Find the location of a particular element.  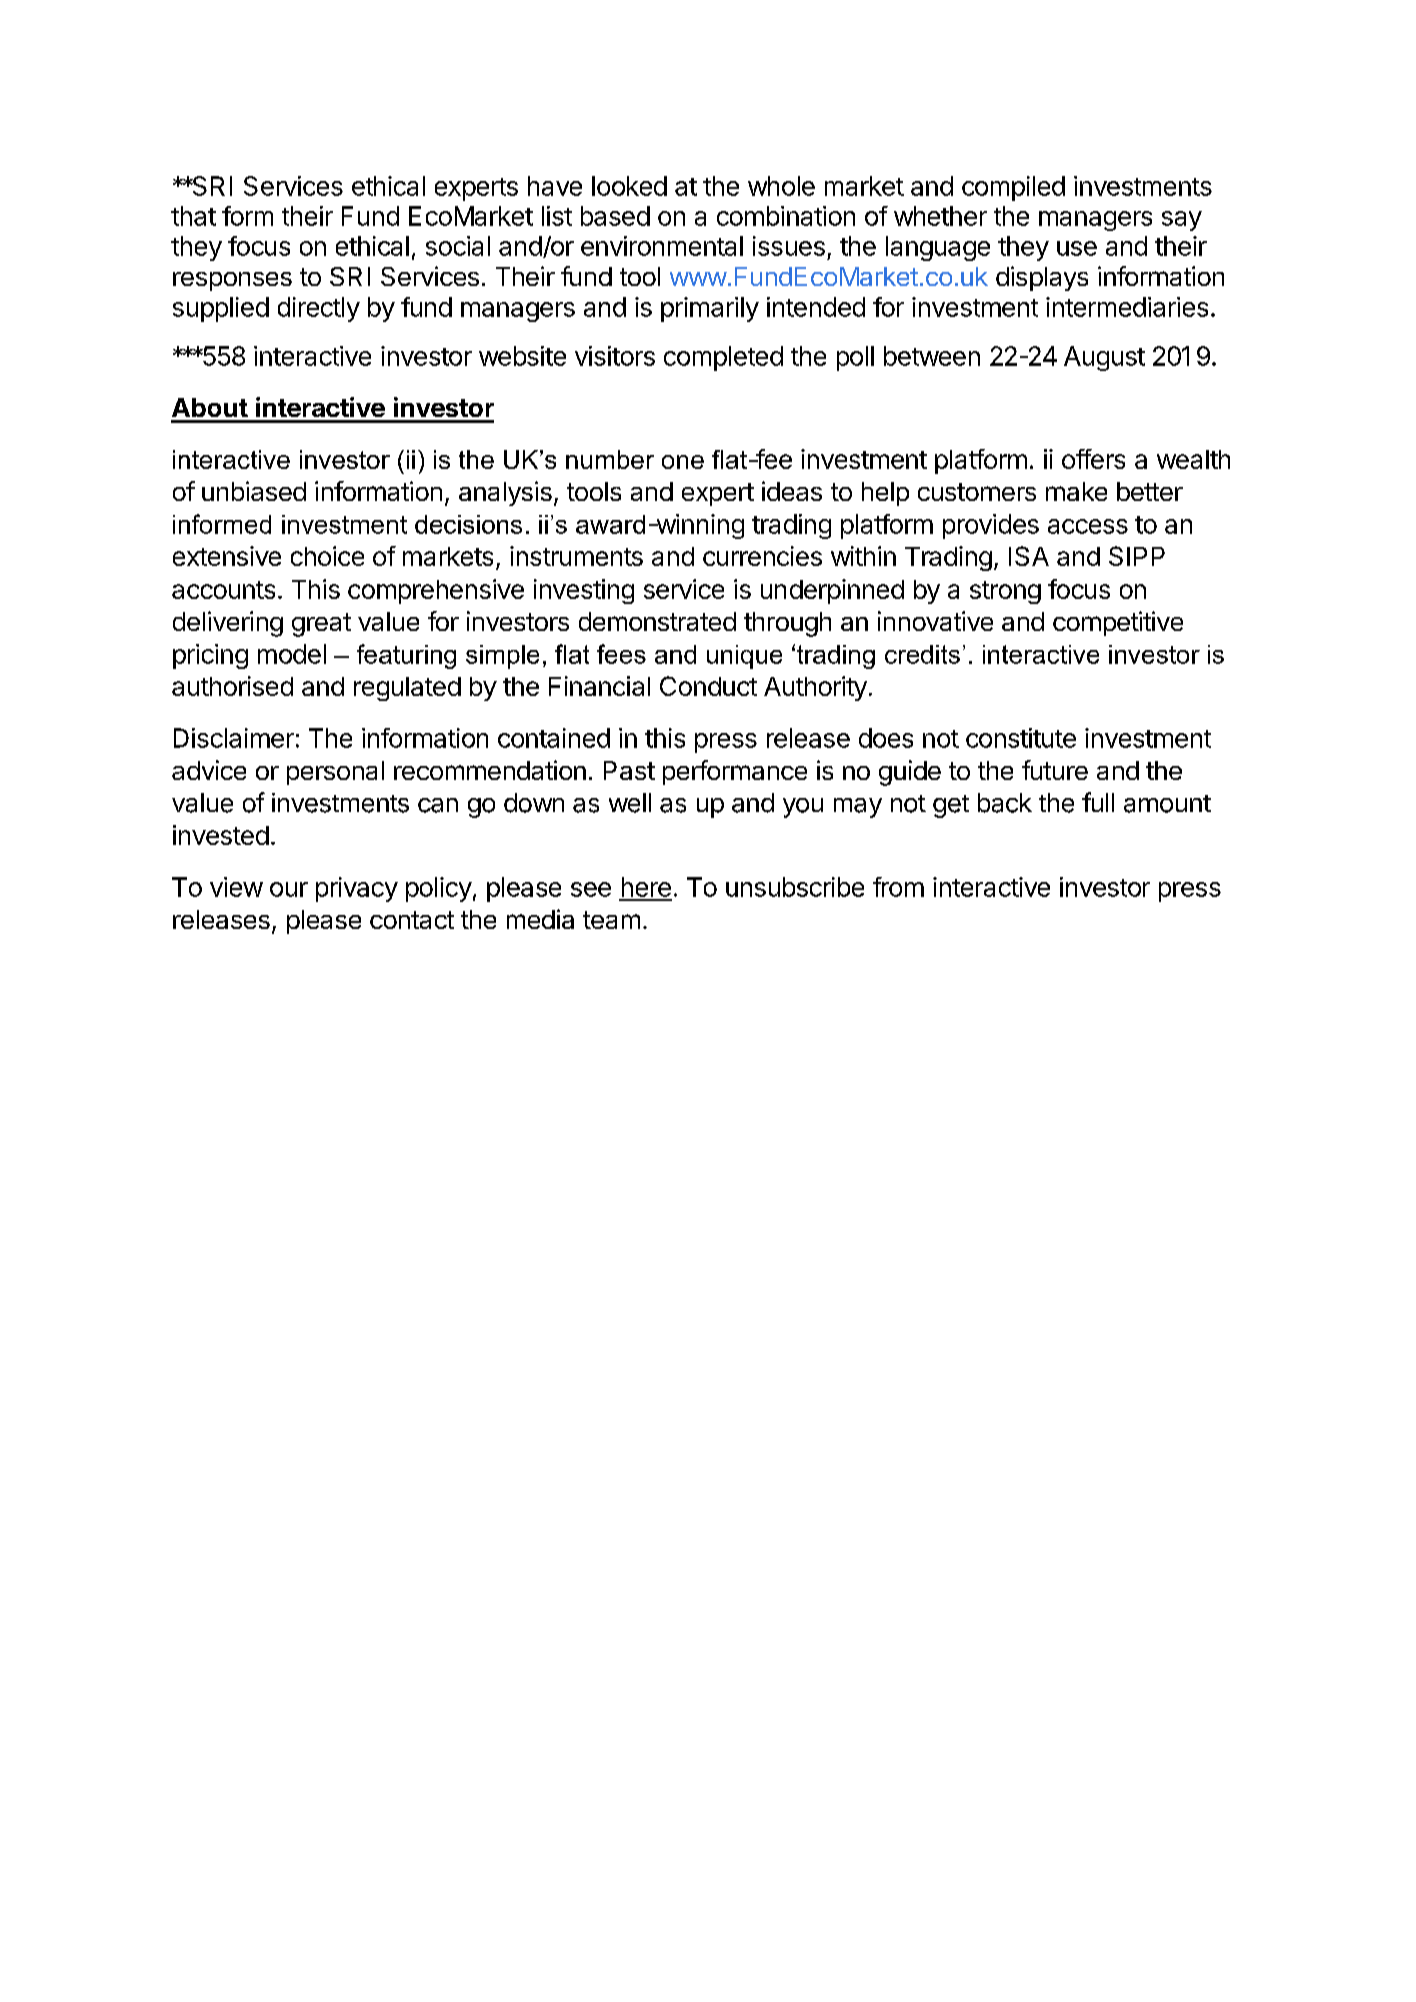

unbiased is located at coordinates (254, 491).
